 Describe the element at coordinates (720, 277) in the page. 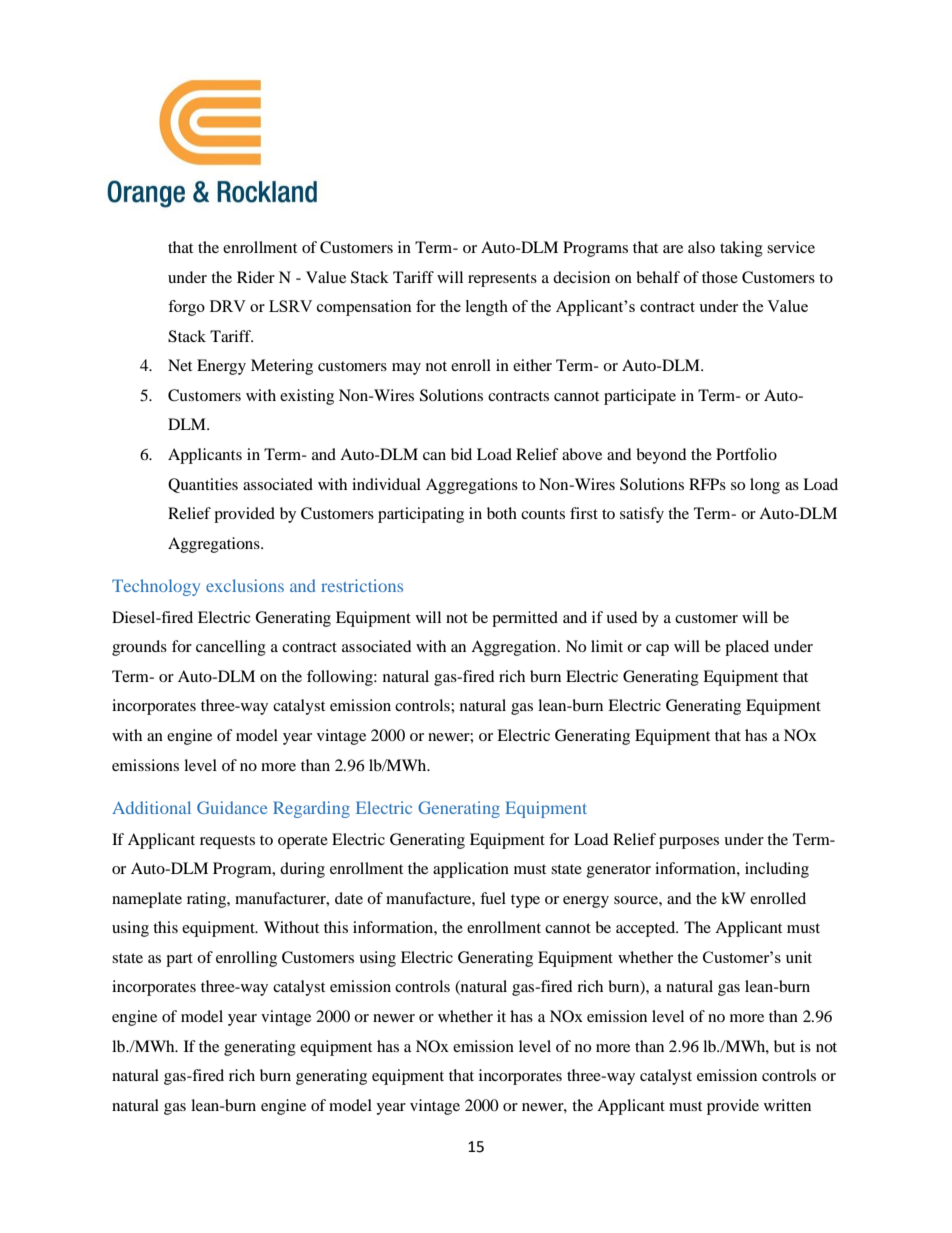

I see `those` at that location.
